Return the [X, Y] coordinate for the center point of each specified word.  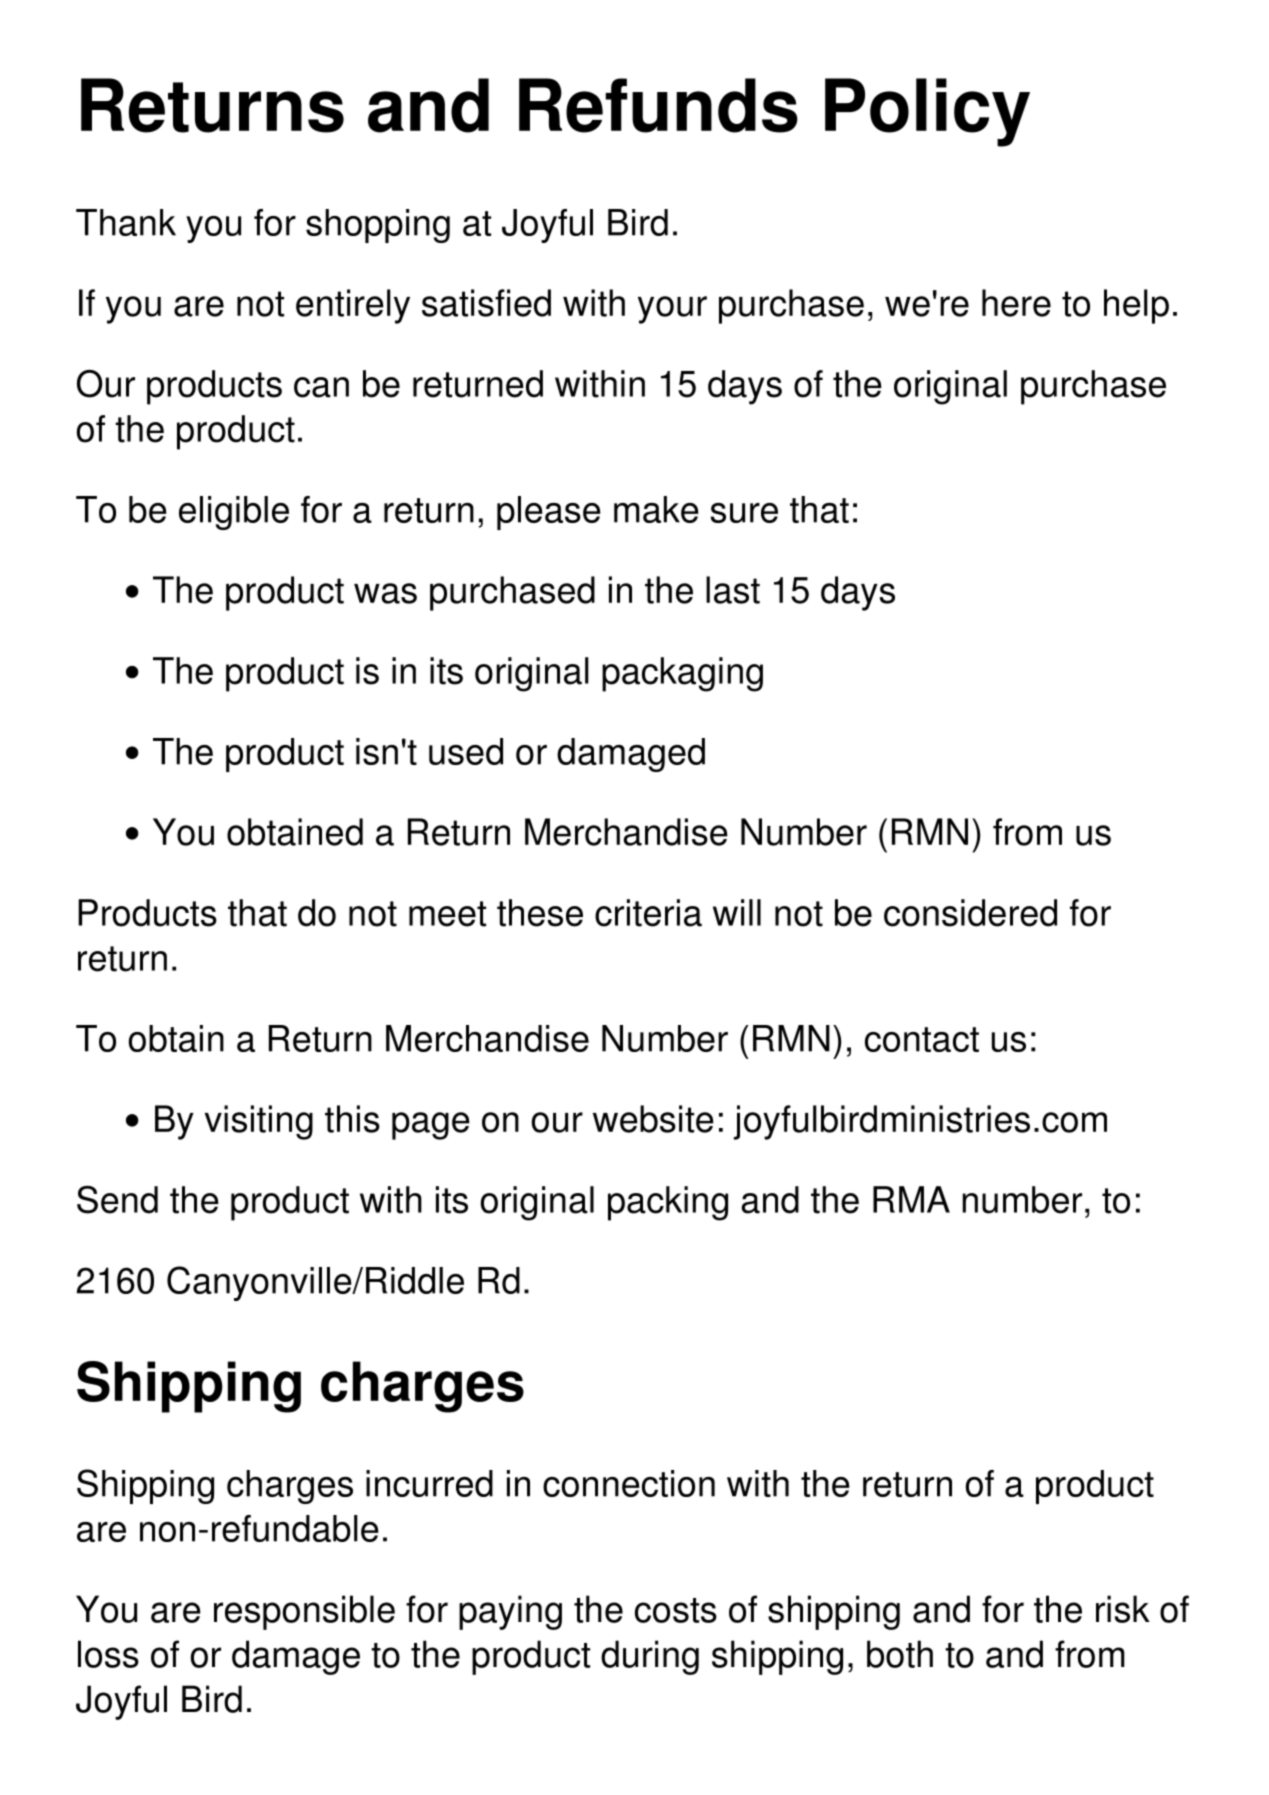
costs [676, 1610]
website [653, 1119]
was [385, 593]
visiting [259, 1122]
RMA [911, 1199]
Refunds [658, 105]
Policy [927, 112]
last [733, 590]
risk [1123, 1609]
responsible [304, 1612]
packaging [682, 674]
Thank [126, 222]
